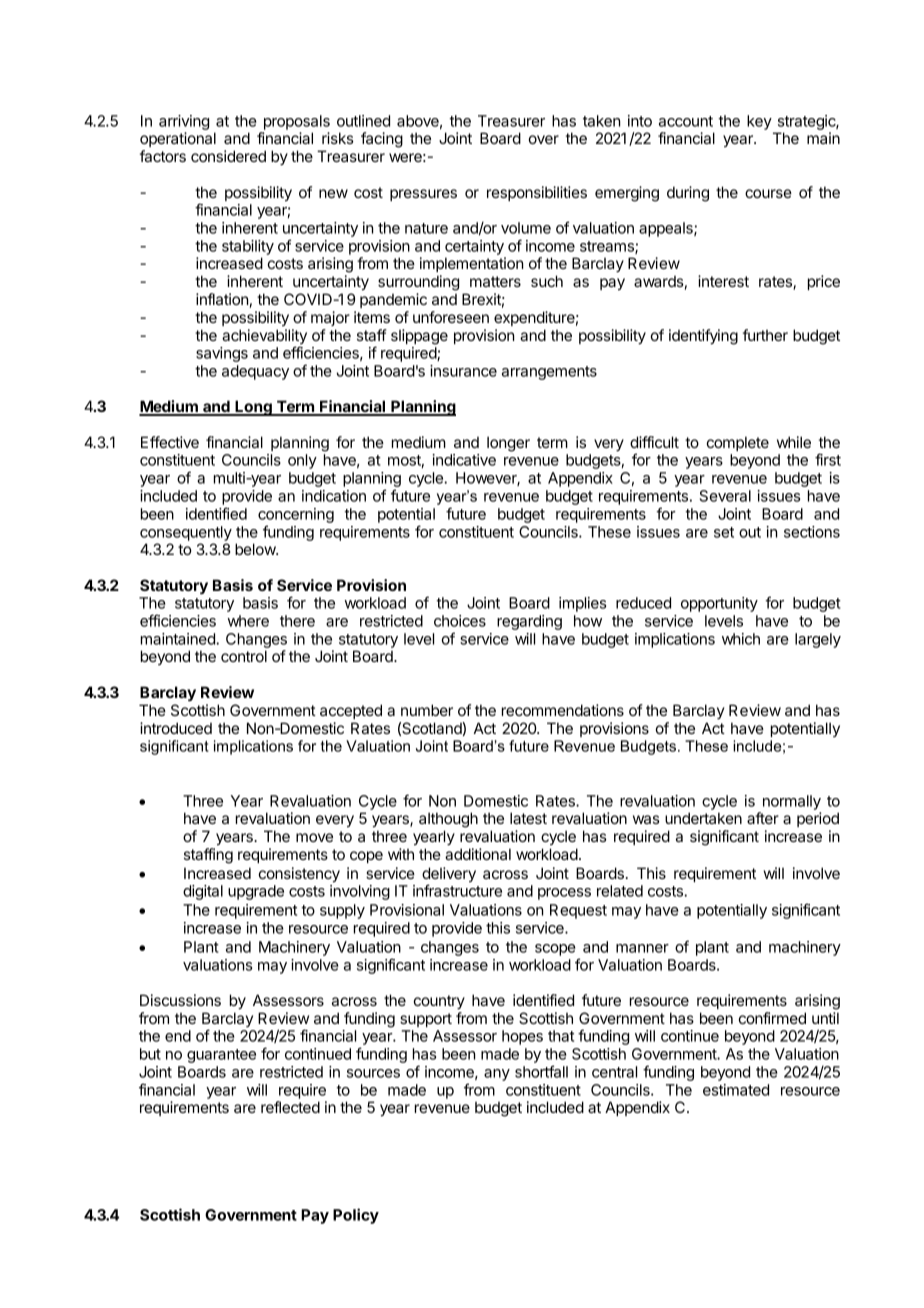  I want to click on any, so click(497, 1075).
